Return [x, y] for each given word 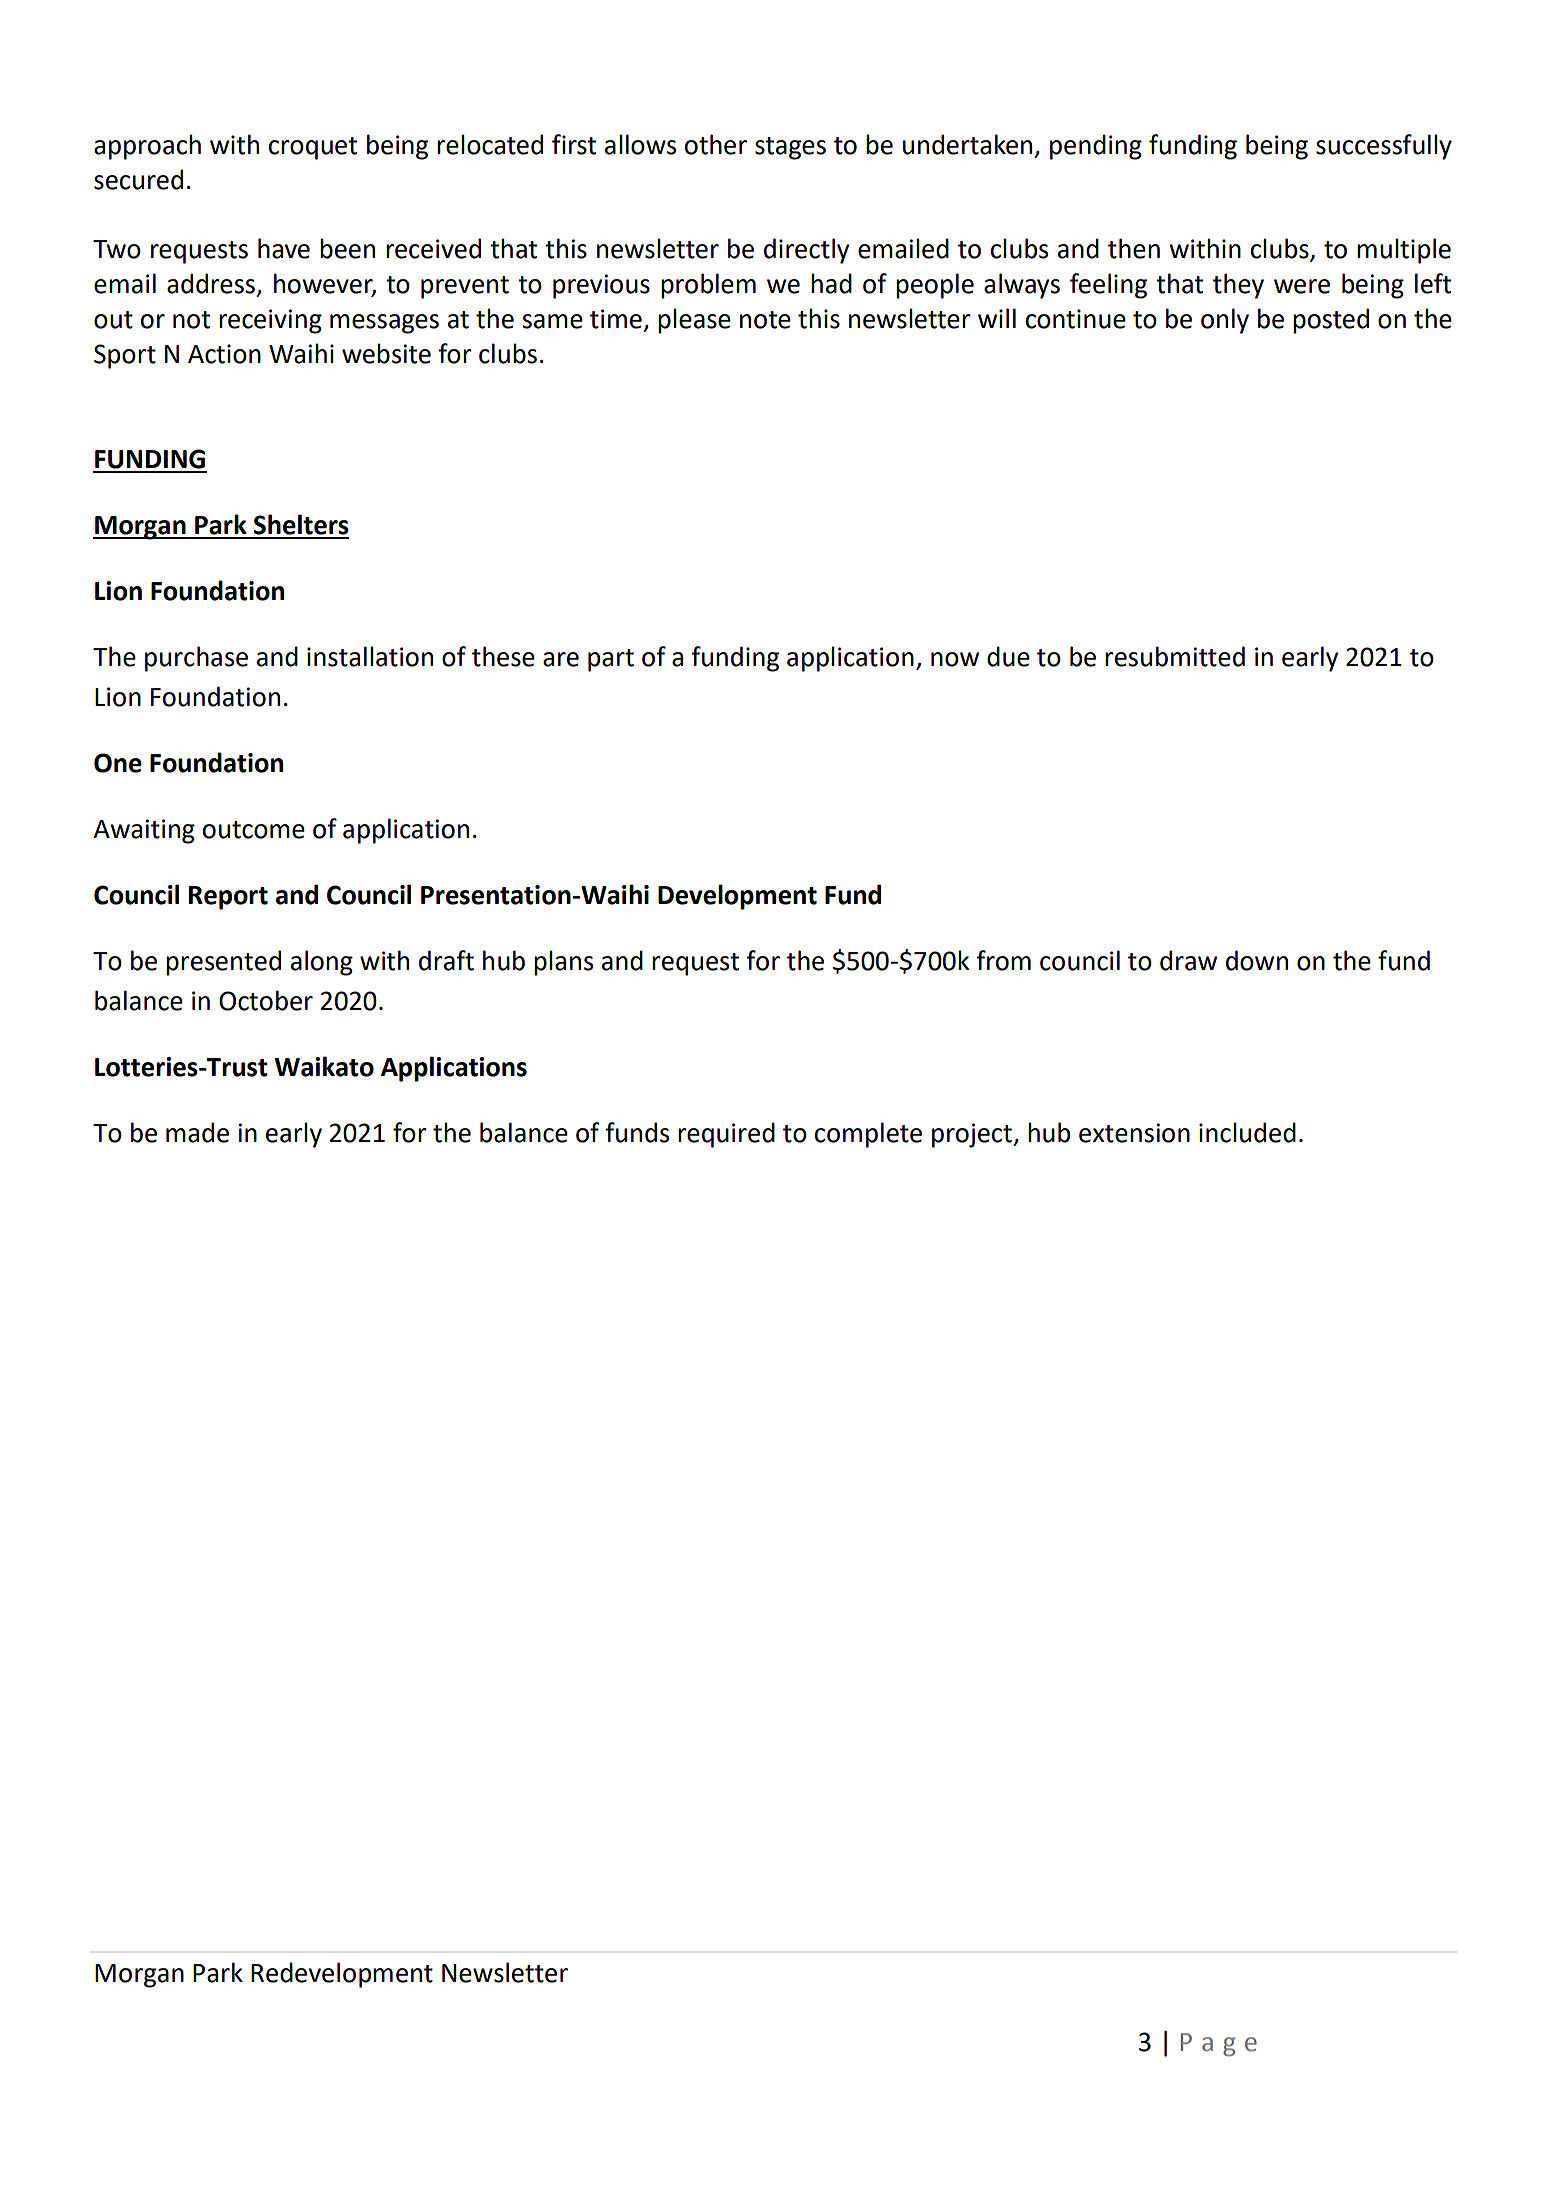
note [765, 320]
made [197, 1132]
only [1225, 321]
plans [563, 963]
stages [790, 148]
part [611, 660]
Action [224, 354]
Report [228, 898]
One [118, 763]
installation [370, 656]
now [955, 659]
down [1257, 960]
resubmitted [1175, 656]
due [1008, 656]
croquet [313, 148]
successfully [1384, 147]
